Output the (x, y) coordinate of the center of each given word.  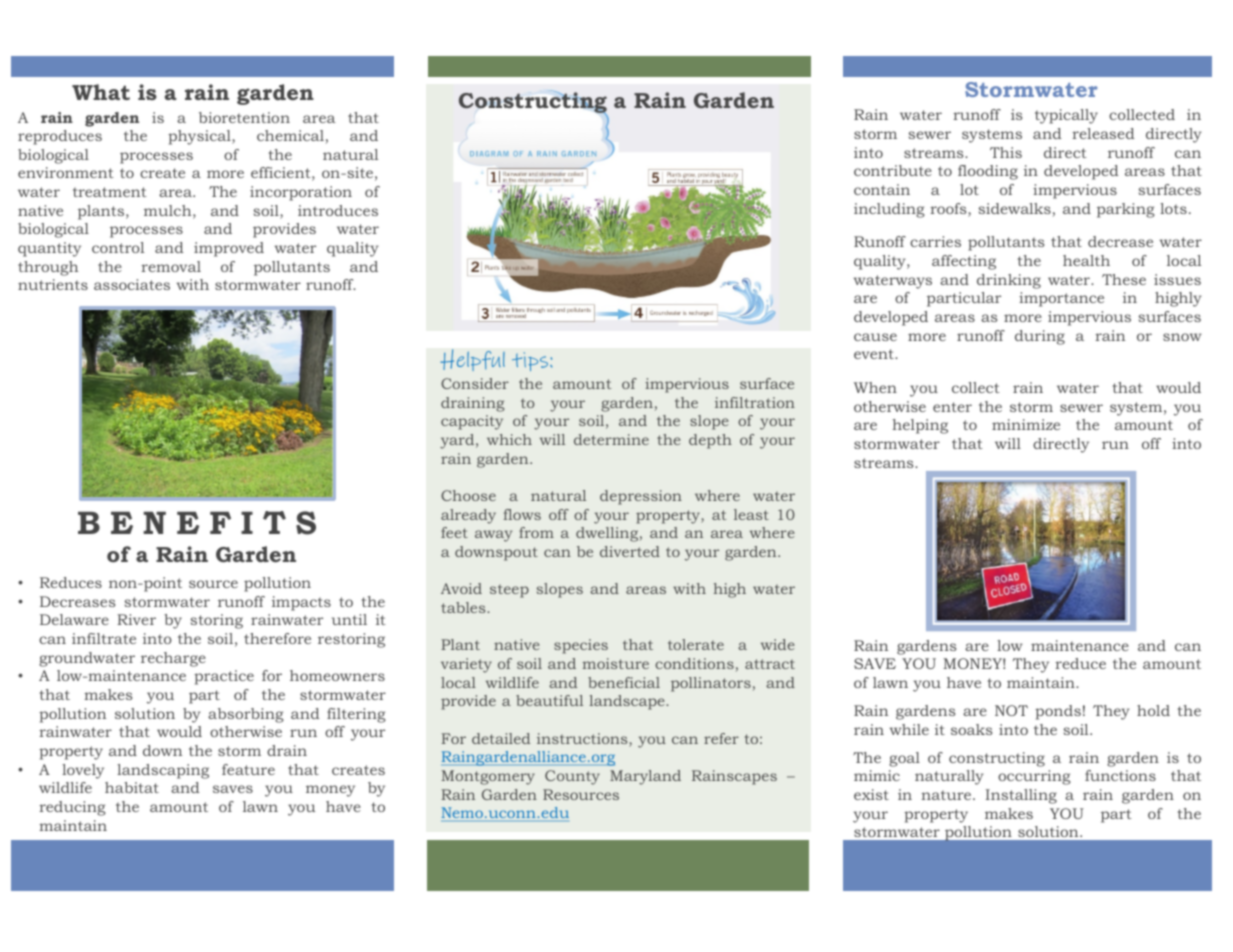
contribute (893, 170)
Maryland (645, 777)
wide (778, 644)
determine (611, 439)
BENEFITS (197, 523)
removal (171, 266)
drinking (1009, 281)
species (581, 646)
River (136, 619)
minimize (1026, 424)
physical (200, 137)
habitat (132, 787)
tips (531, 361)
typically (1066, 116)
